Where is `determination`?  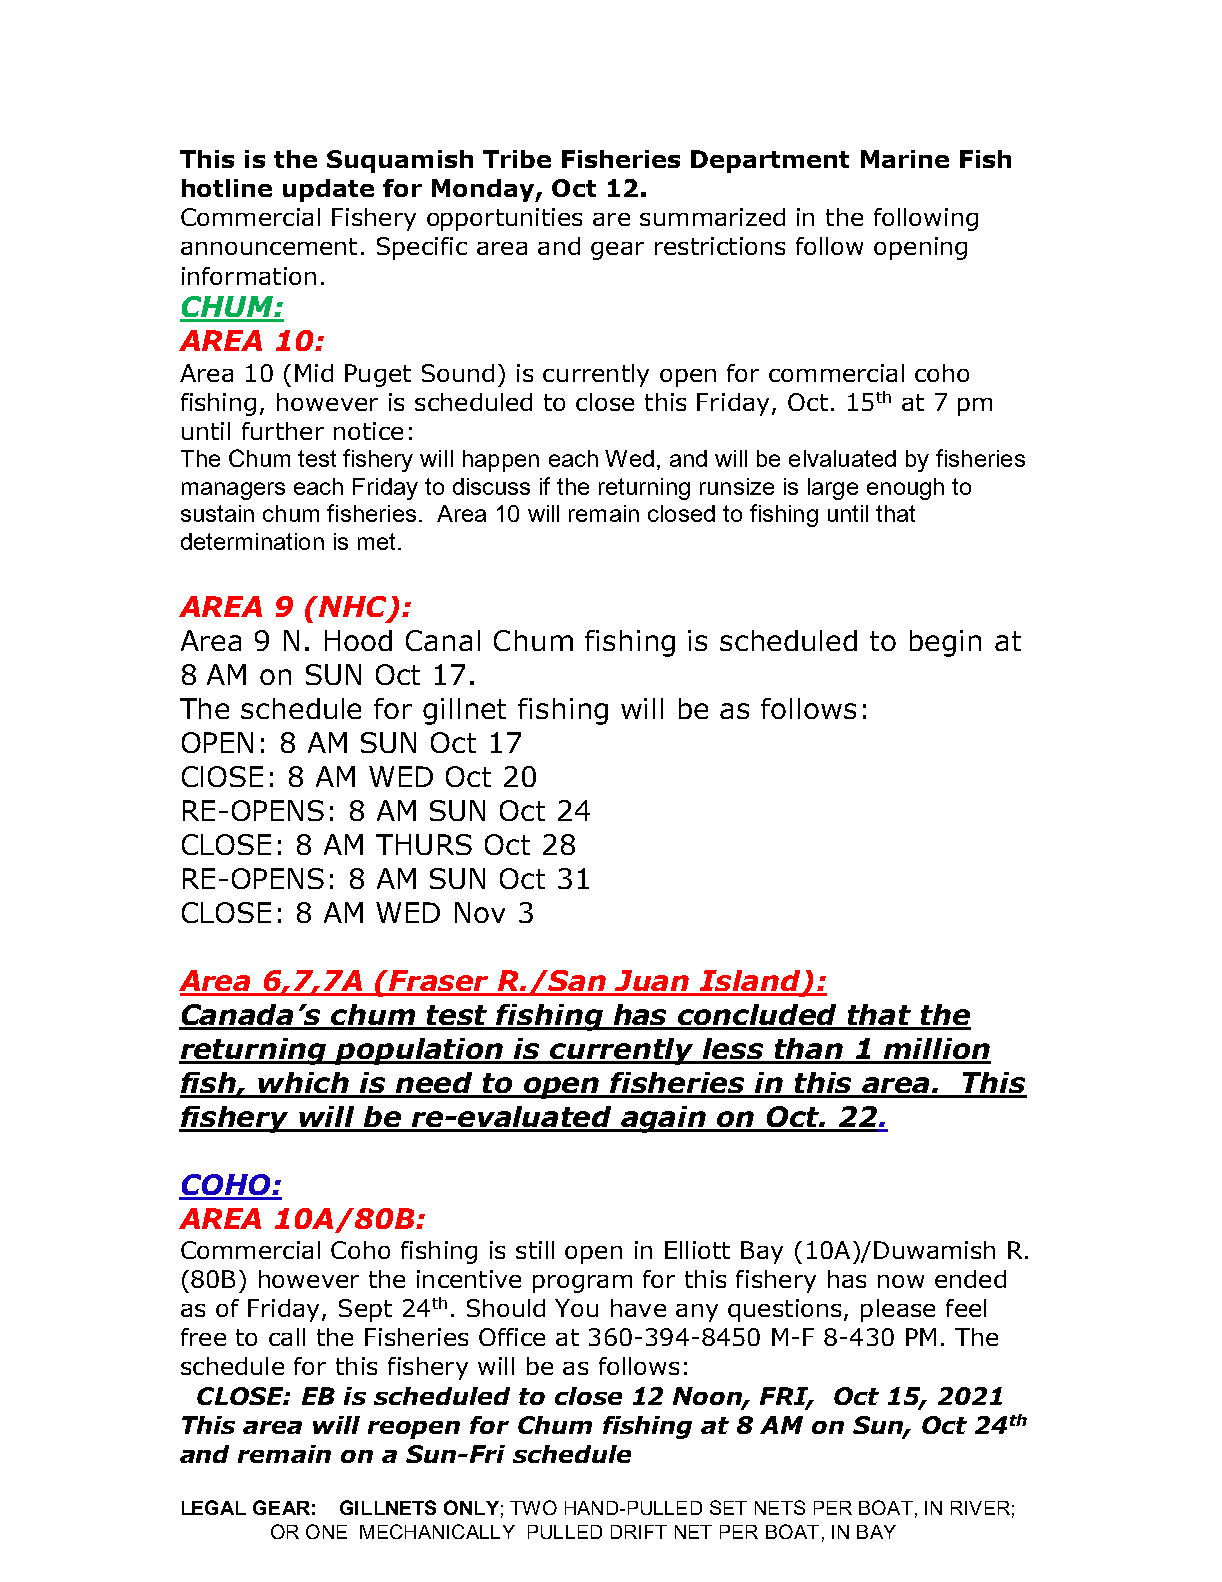
determination is located at coordinates (252, 541).
